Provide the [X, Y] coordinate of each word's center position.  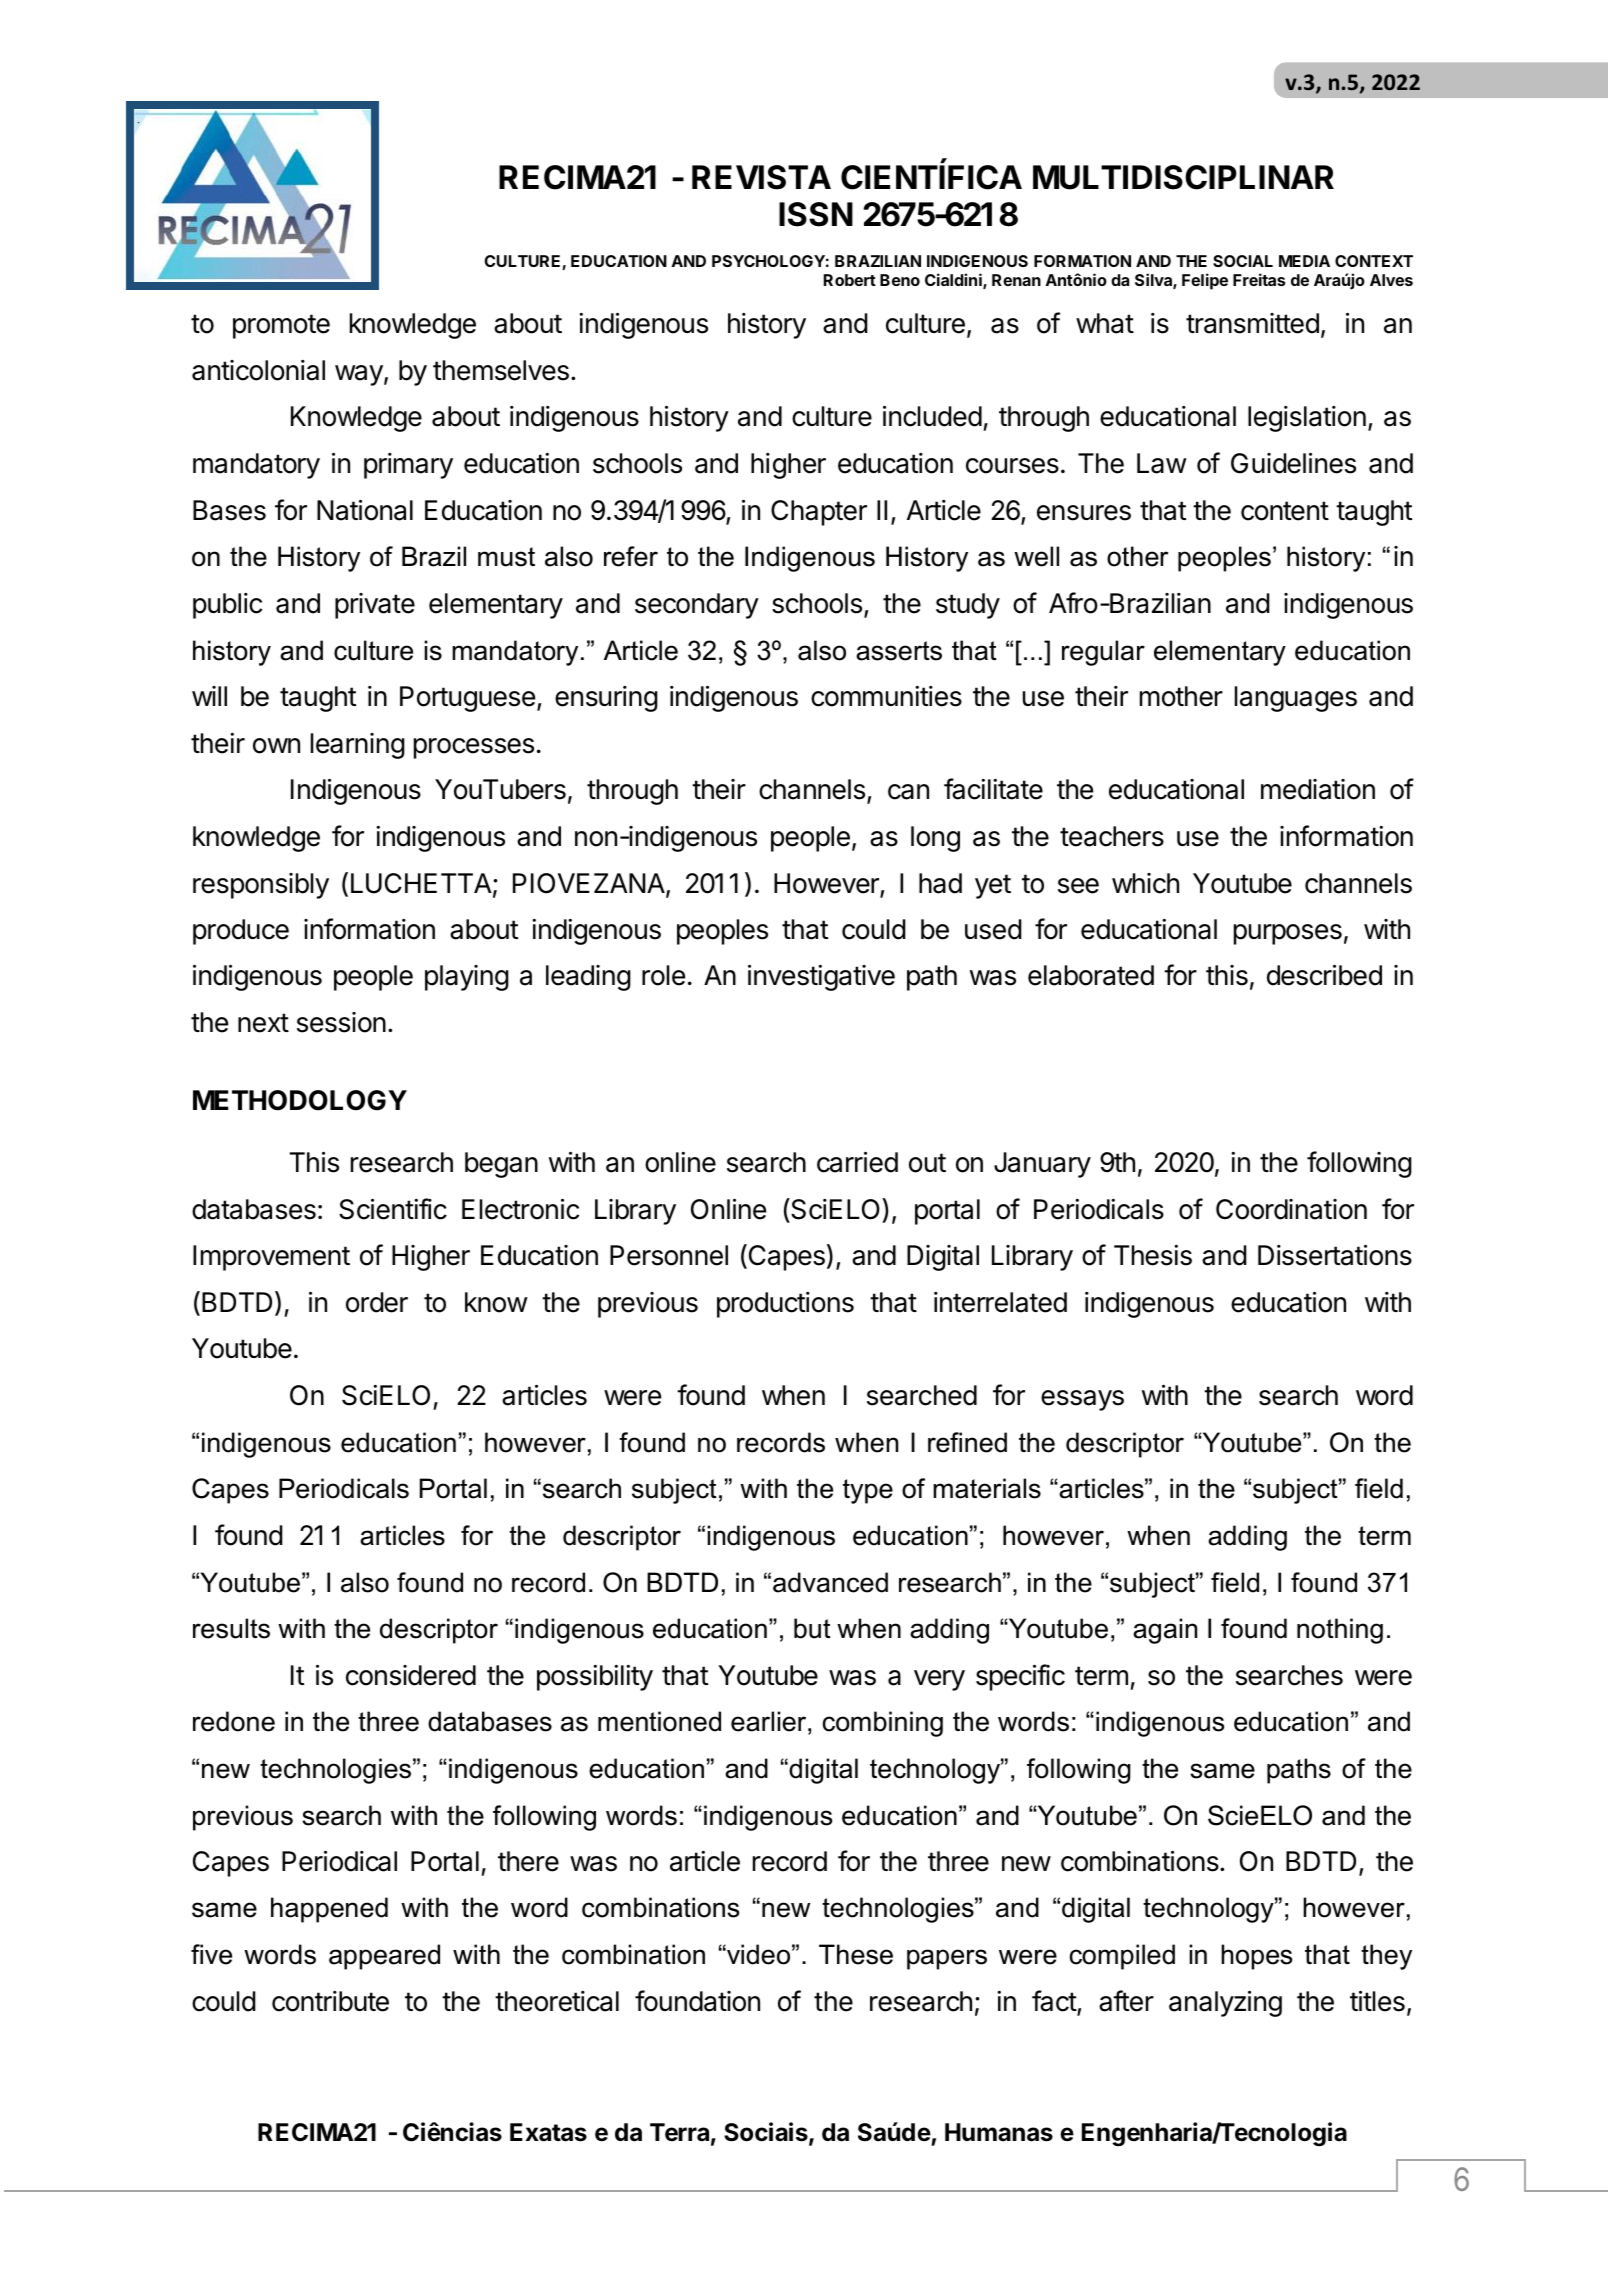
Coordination [1291, 1209]
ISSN [816, 214]
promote [281, 326]
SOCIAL [1243, 261]
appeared [384, 1957]
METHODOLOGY [300, 1100]
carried [857, 1162]
